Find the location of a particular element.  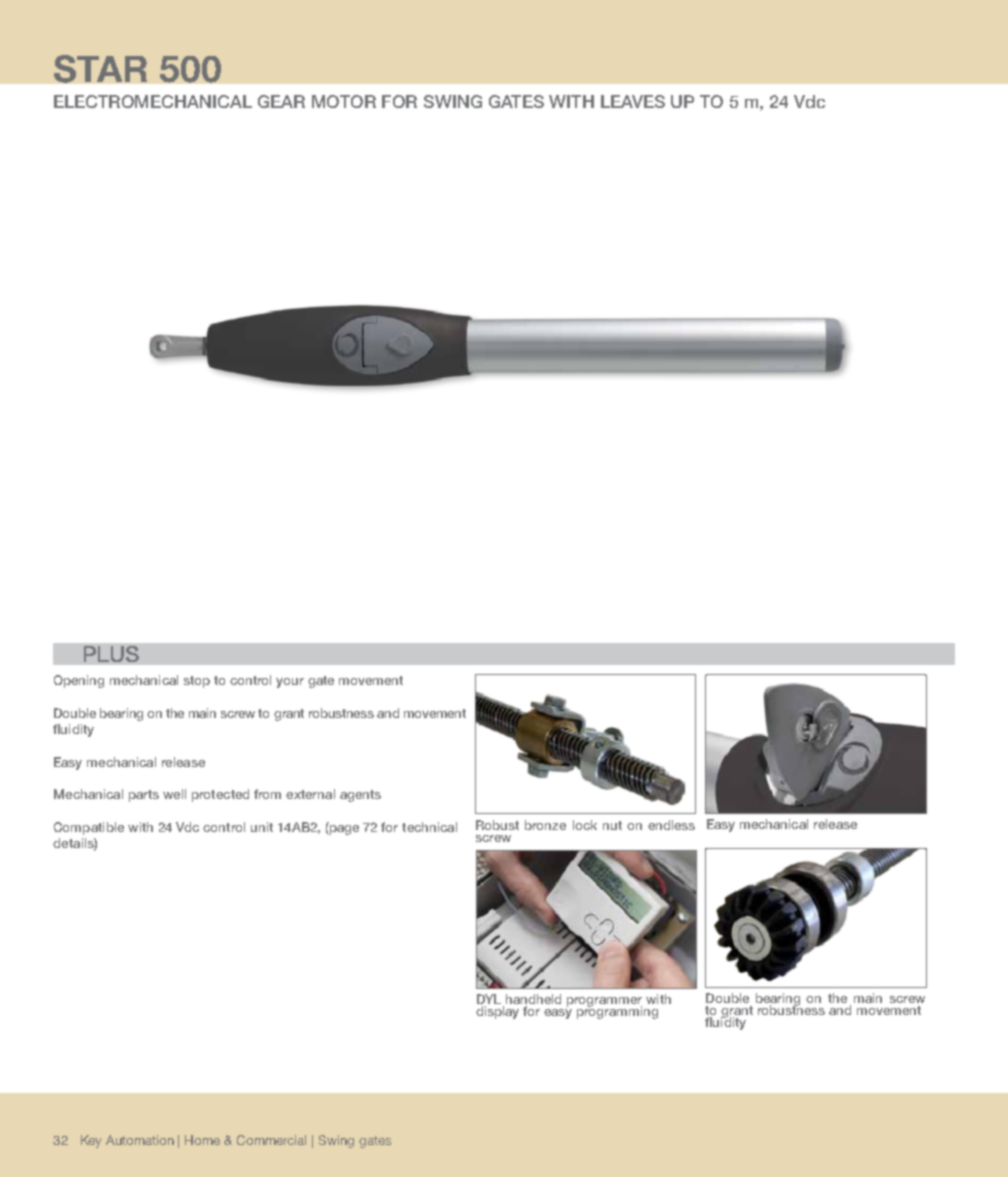

Automation is located at coordinates (140, 1140).
